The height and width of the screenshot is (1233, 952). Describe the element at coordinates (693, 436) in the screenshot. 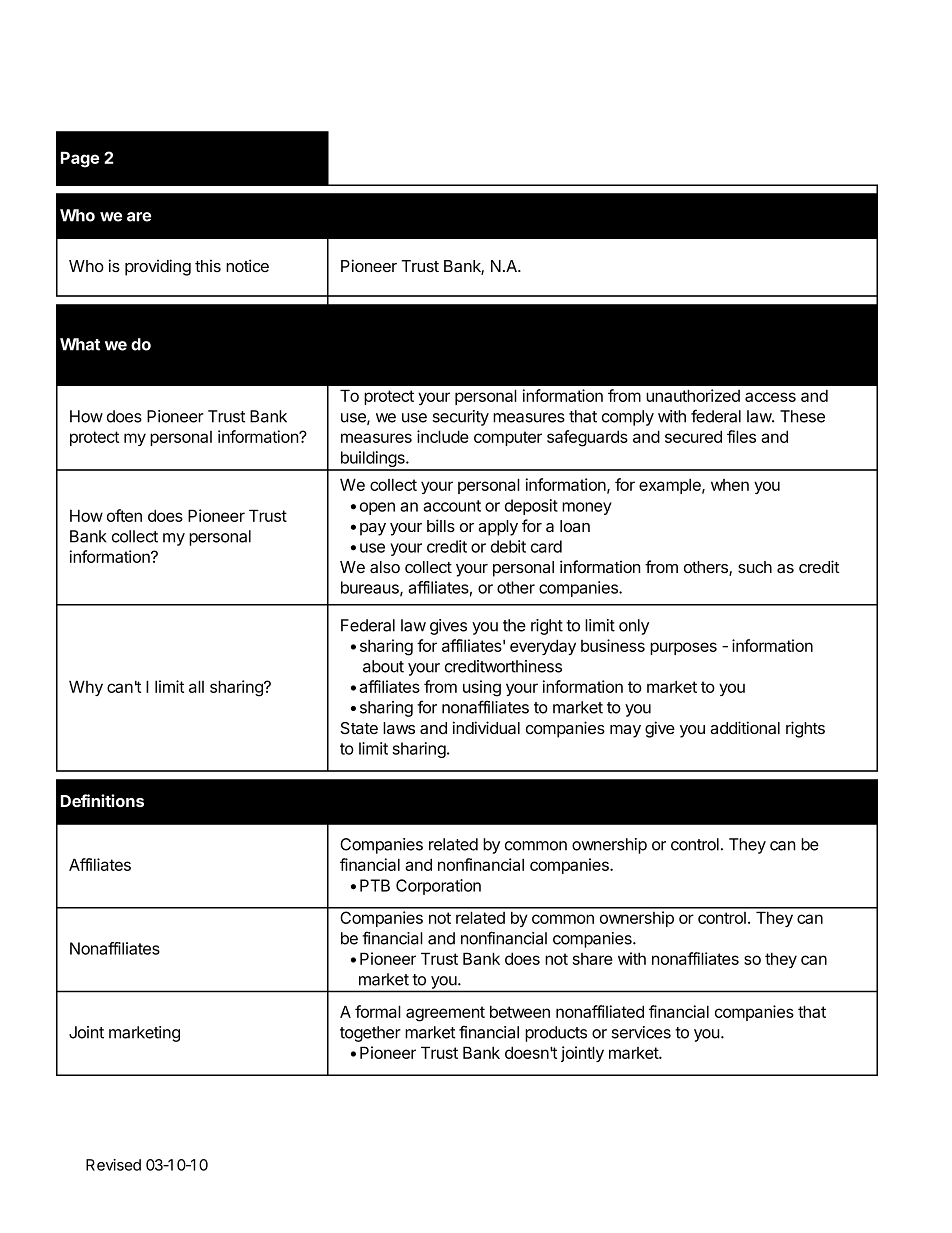

I see `secured` at that location.
